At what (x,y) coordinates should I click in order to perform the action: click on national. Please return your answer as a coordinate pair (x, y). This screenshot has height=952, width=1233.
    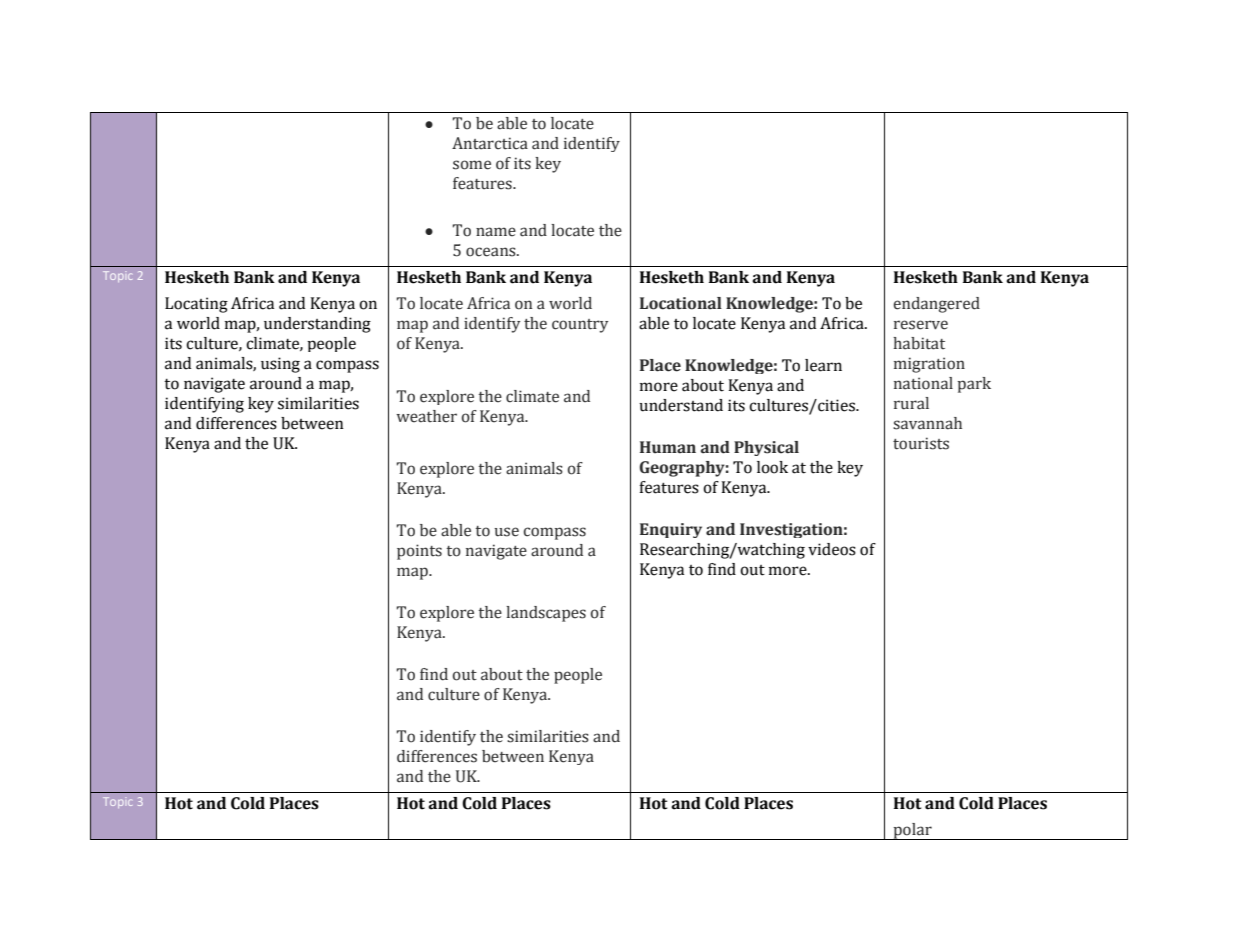
    Looking at the image, I should click on (923, 383).
